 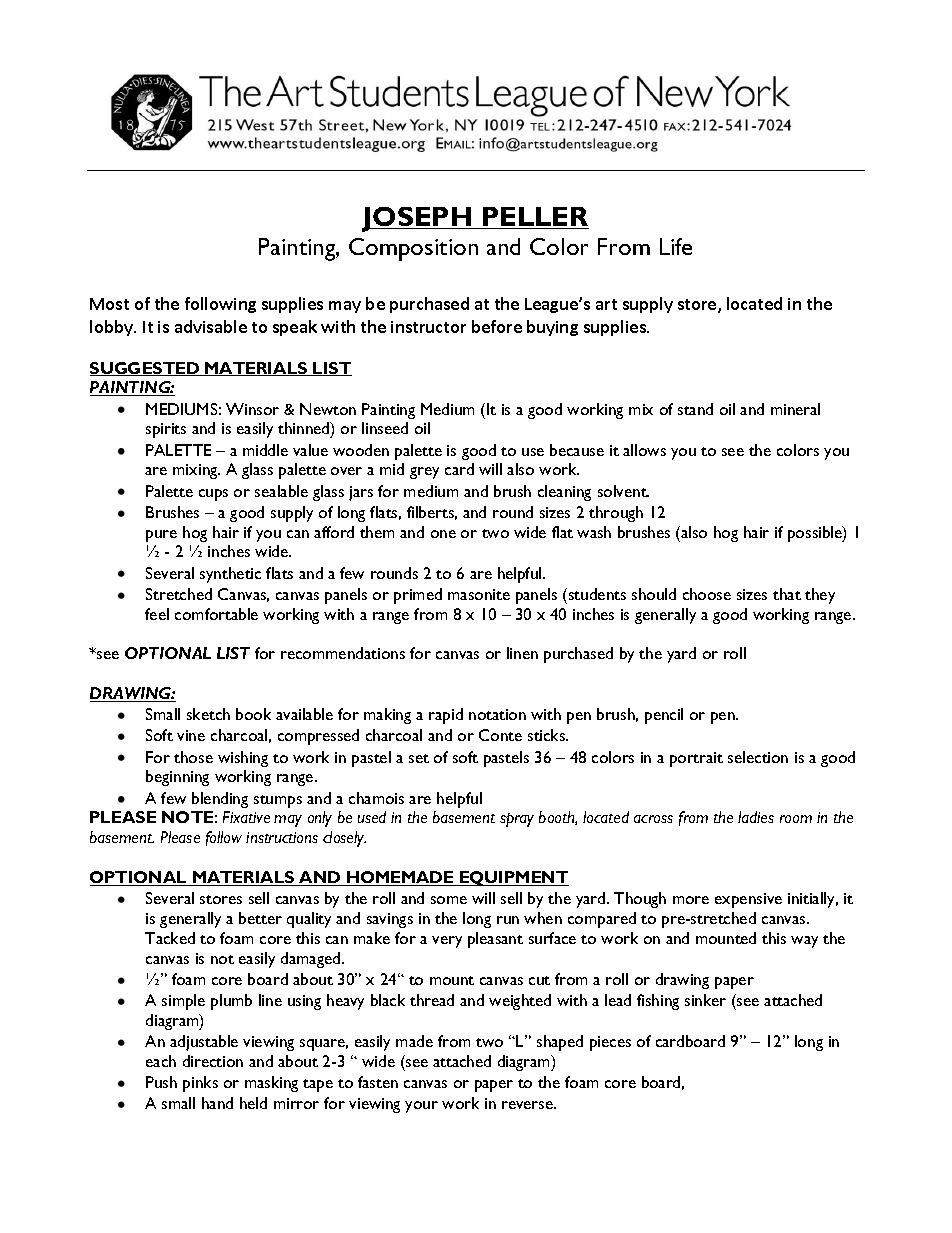 I want to click on comfortable, so click(x=216, y=614).
